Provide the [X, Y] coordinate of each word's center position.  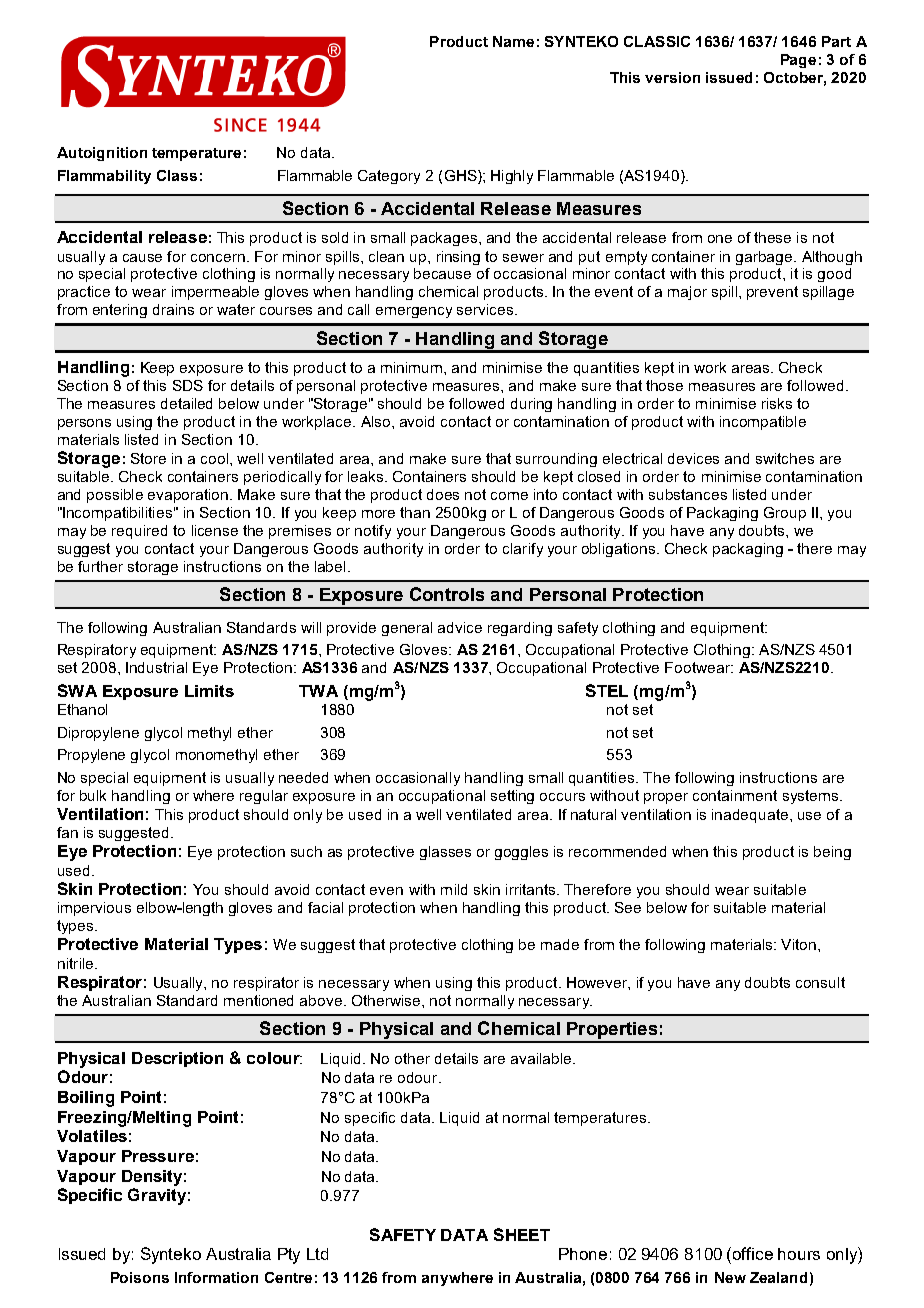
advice [460, 627]
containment [735, 795]
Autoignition [102, 154]
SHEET [522, 1234]
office [753, 1253]
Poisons [140, 1277]
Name [513, 41]
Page [798, 61]
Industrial [156, 667]
